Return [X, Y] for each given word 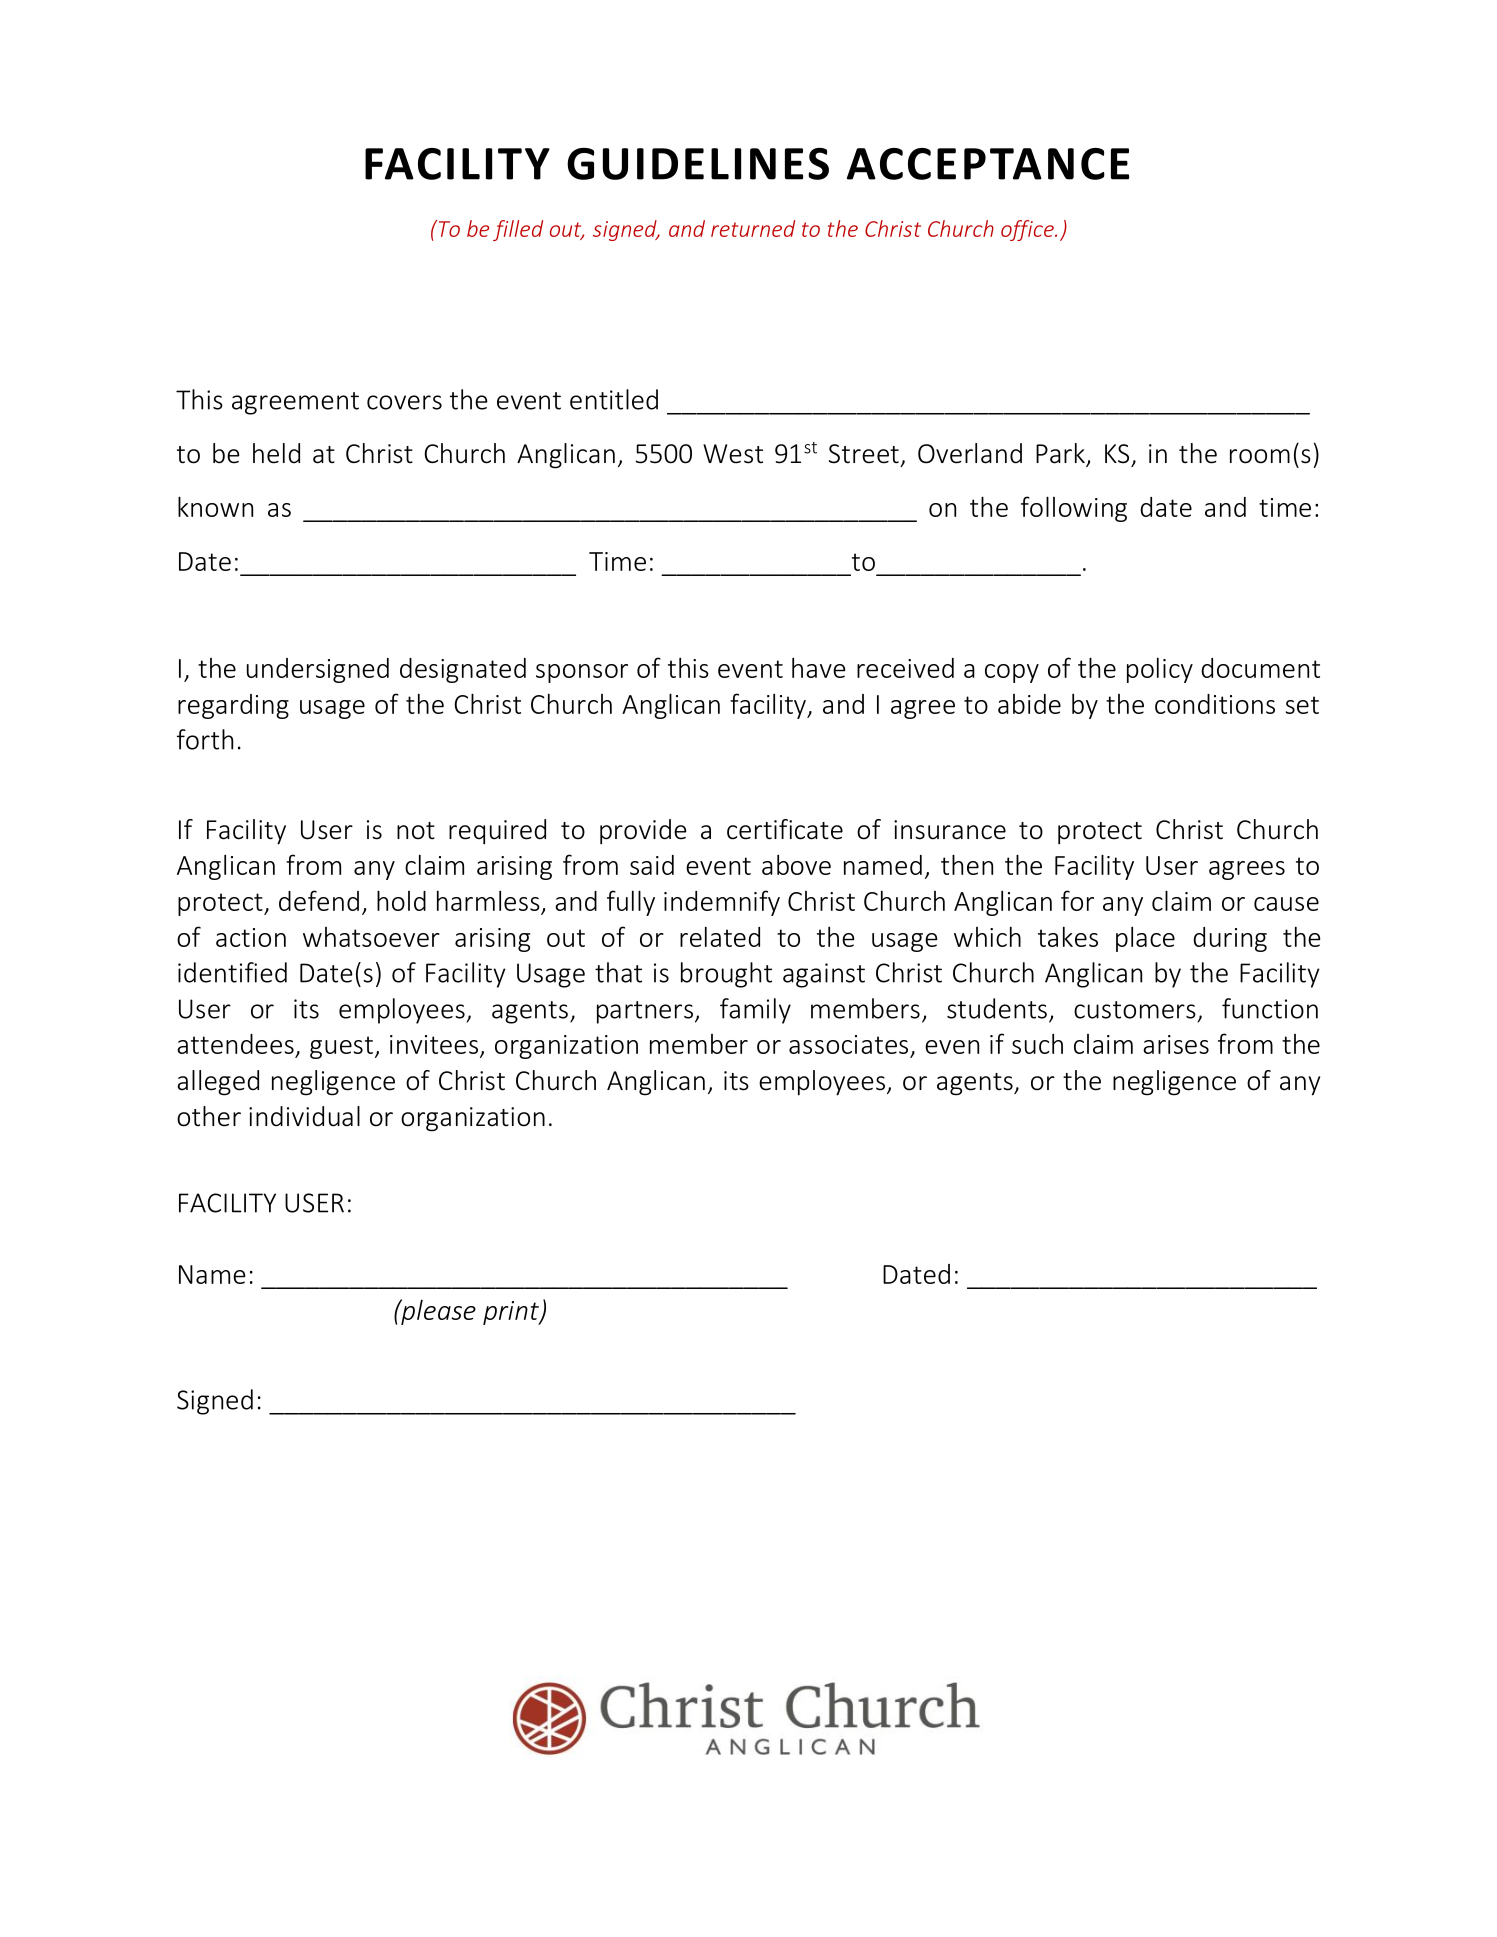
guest [341, 1047]
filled [518, 230]
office [1028, 230]
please [437, 1312]
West [733, 454]
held [276, 453]
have [818, 668]
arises [1176, 1044]
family [755, 1011]
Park [1061, 454]
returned [753, 228]
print [512, 1313]
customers [1135, 1010]
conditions [1215, 704]
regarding [233, 706]
